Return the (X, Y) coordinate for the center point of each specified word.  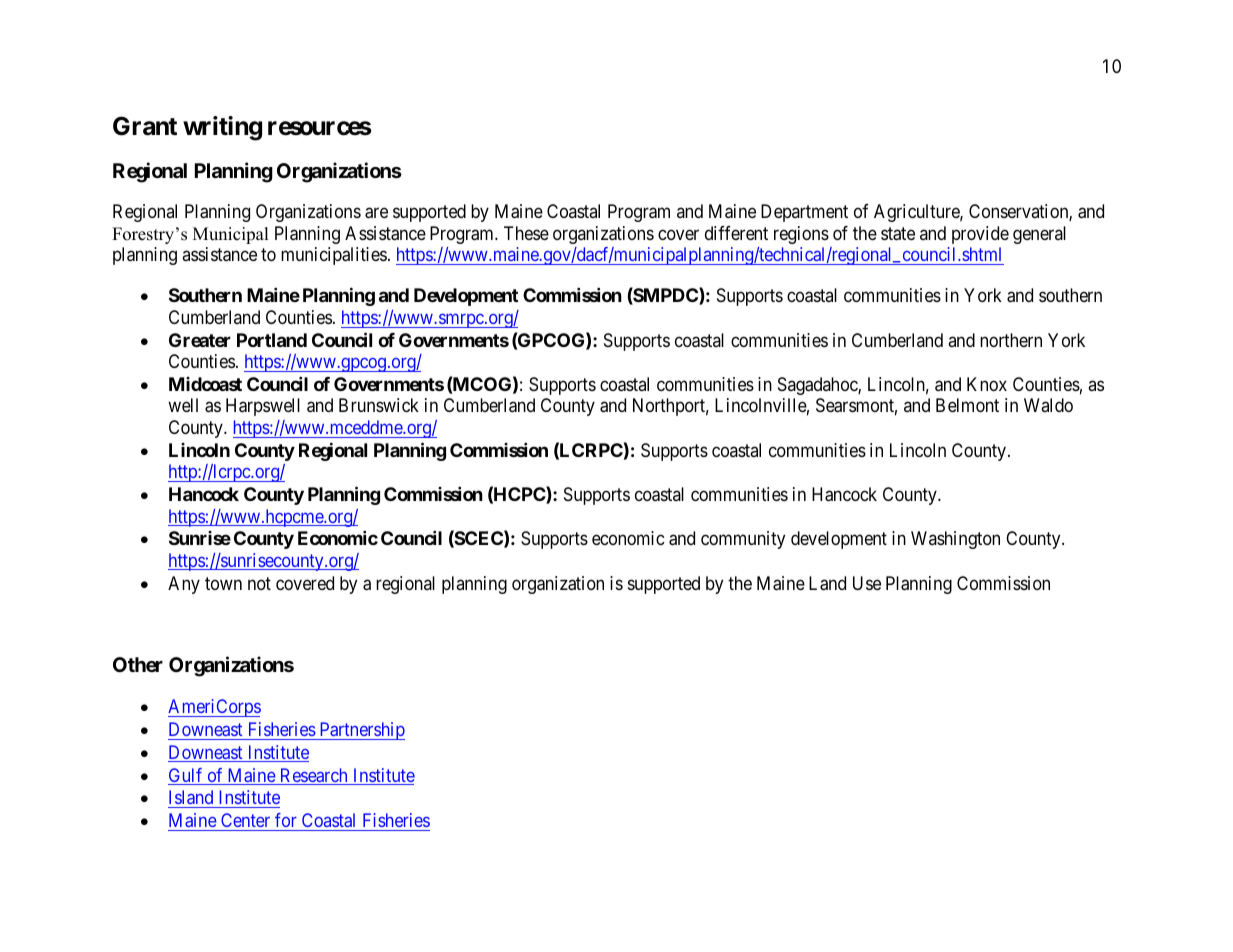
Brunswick (379, 405)
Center (245, 820)
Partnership (361, 731)
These (526, 233)
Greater (200, 340)
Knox (987, 384)
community (743, 540)
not (259, 583)
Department (804, 213)
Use (867, 583)
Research (313, 776)
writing (222, 128)
